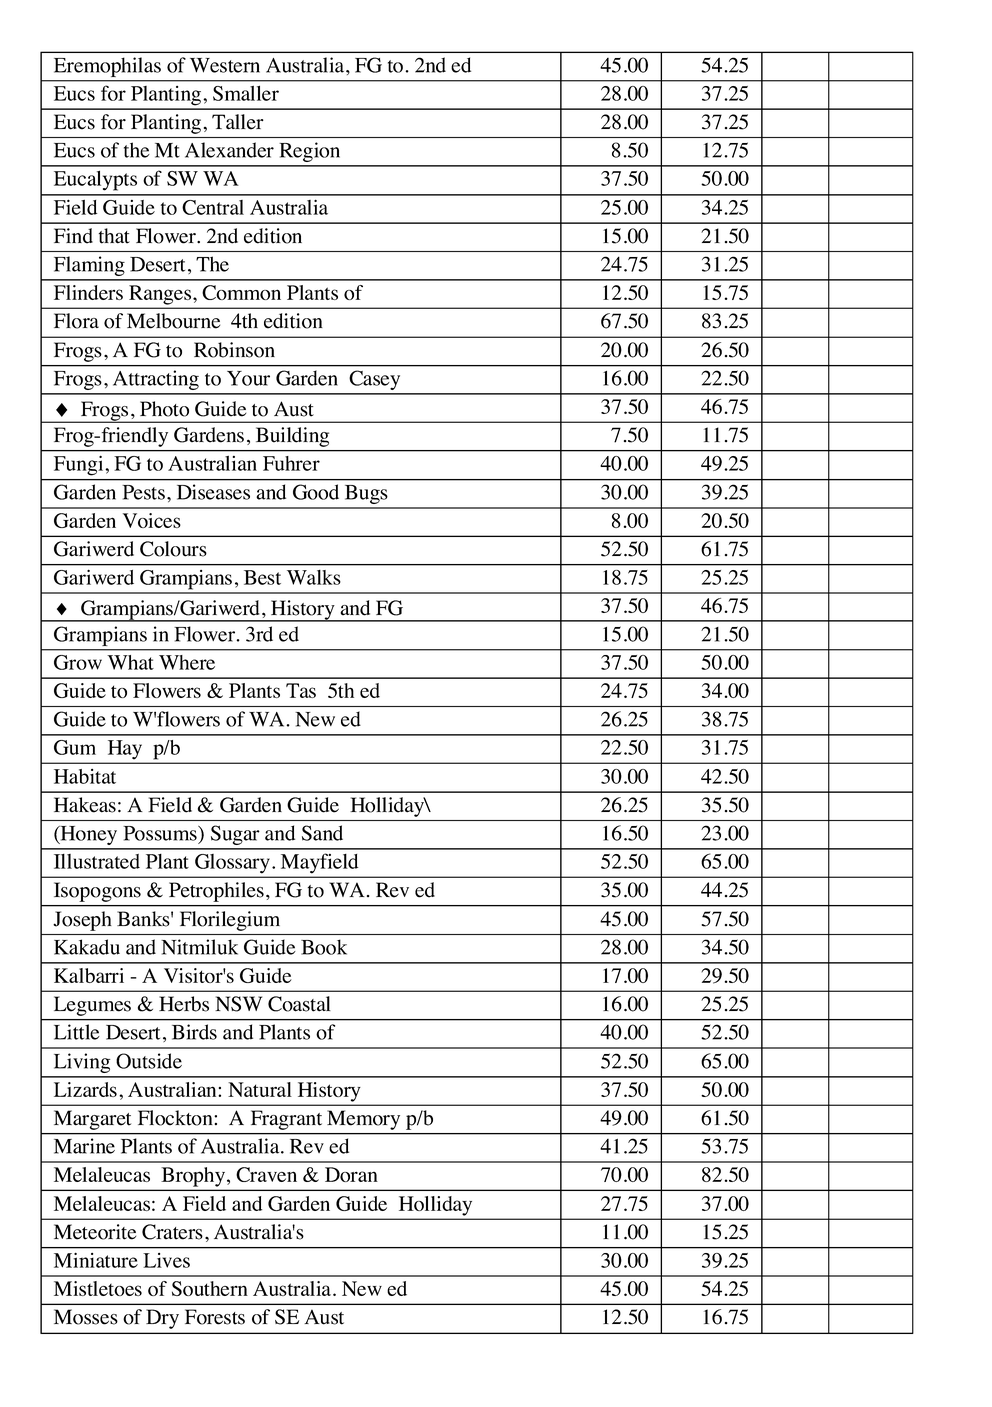  I want to click on that, so click(114, 236).
